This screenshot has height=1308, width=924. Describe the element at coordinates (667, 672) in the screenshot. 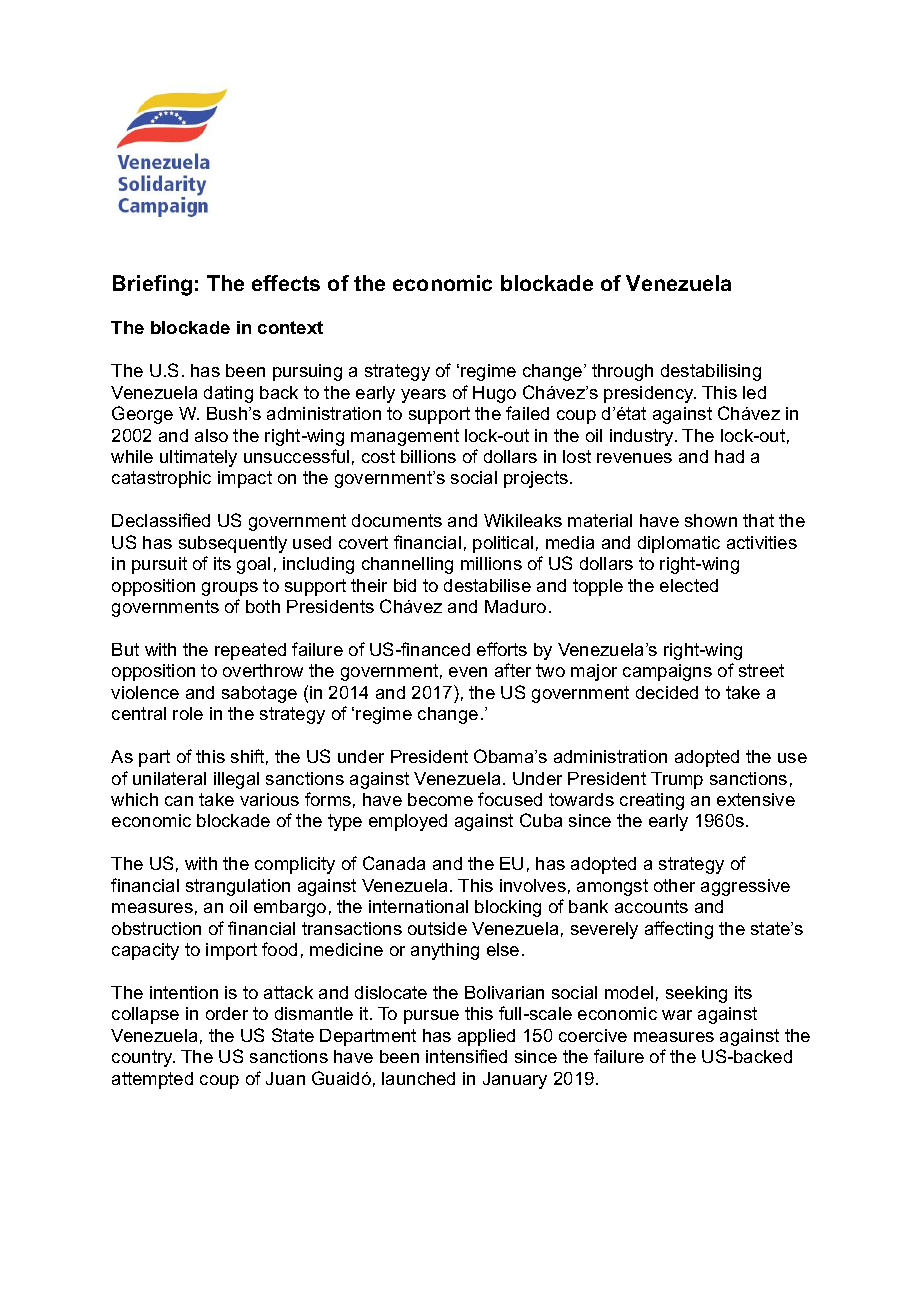

I see `campaigns` at that location.
